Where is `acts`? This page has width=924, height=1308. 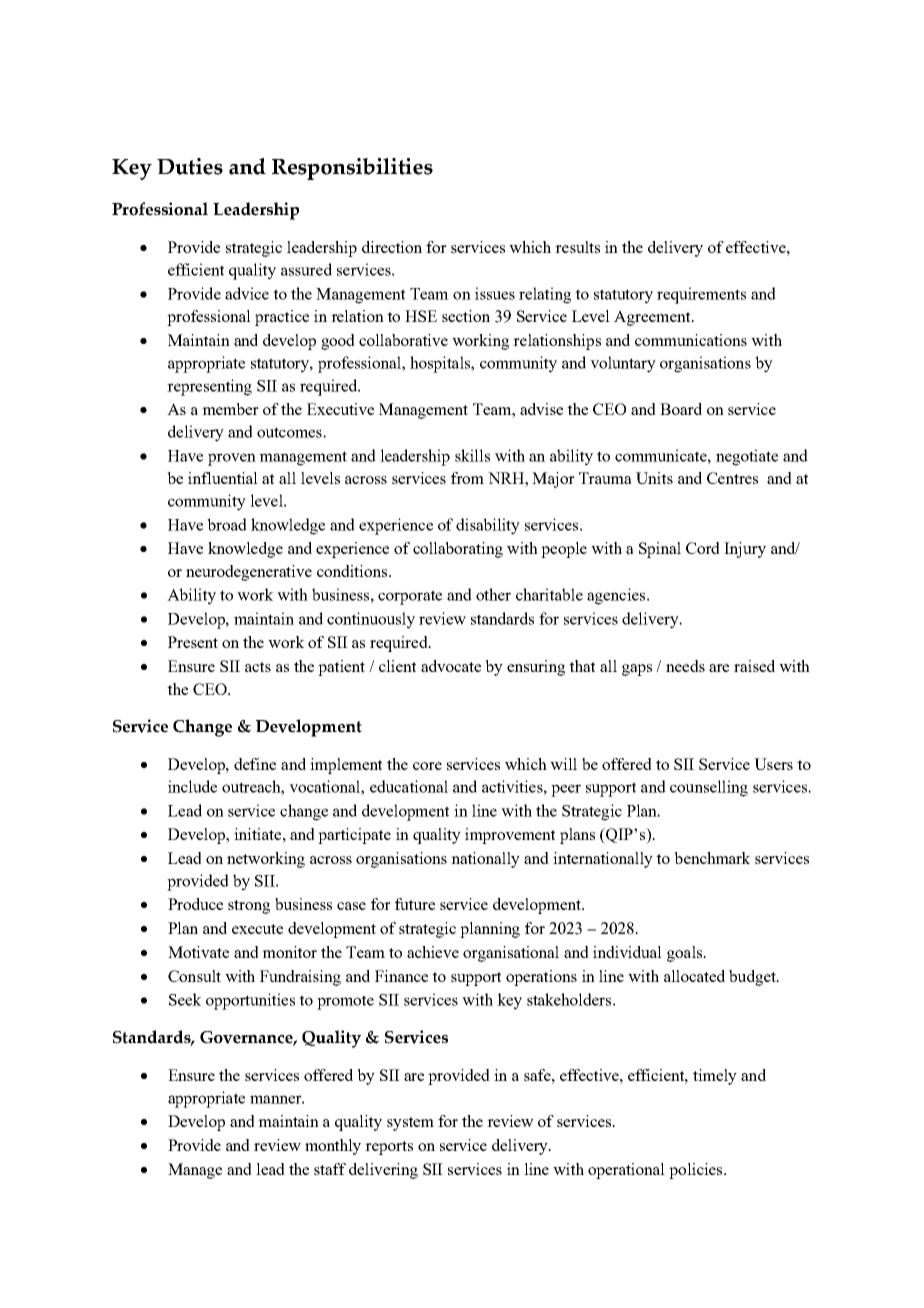
acts is located at coordinates (258, 667).
